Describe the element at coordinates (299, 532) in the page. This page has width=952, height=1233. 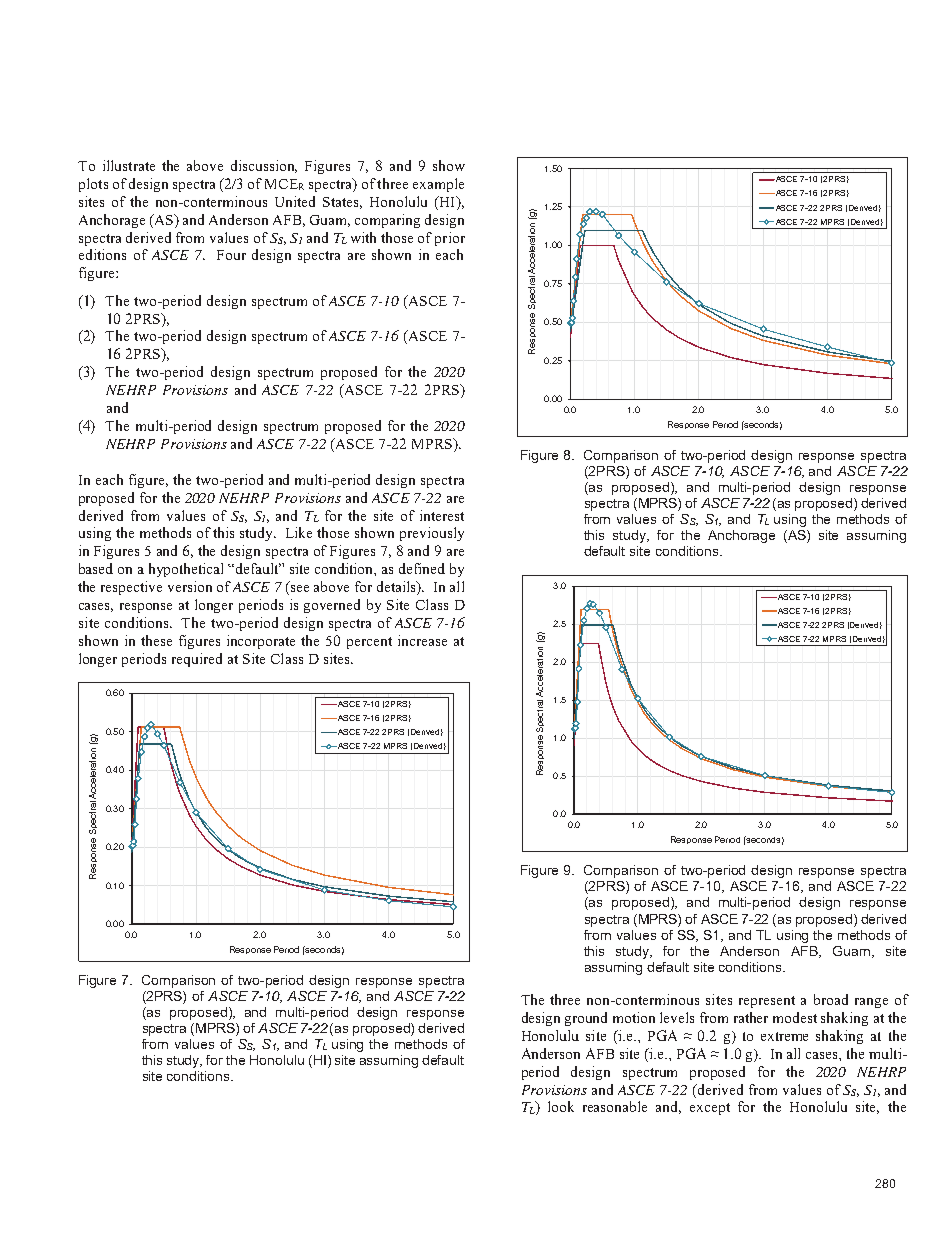
I see `Like` at that location.
